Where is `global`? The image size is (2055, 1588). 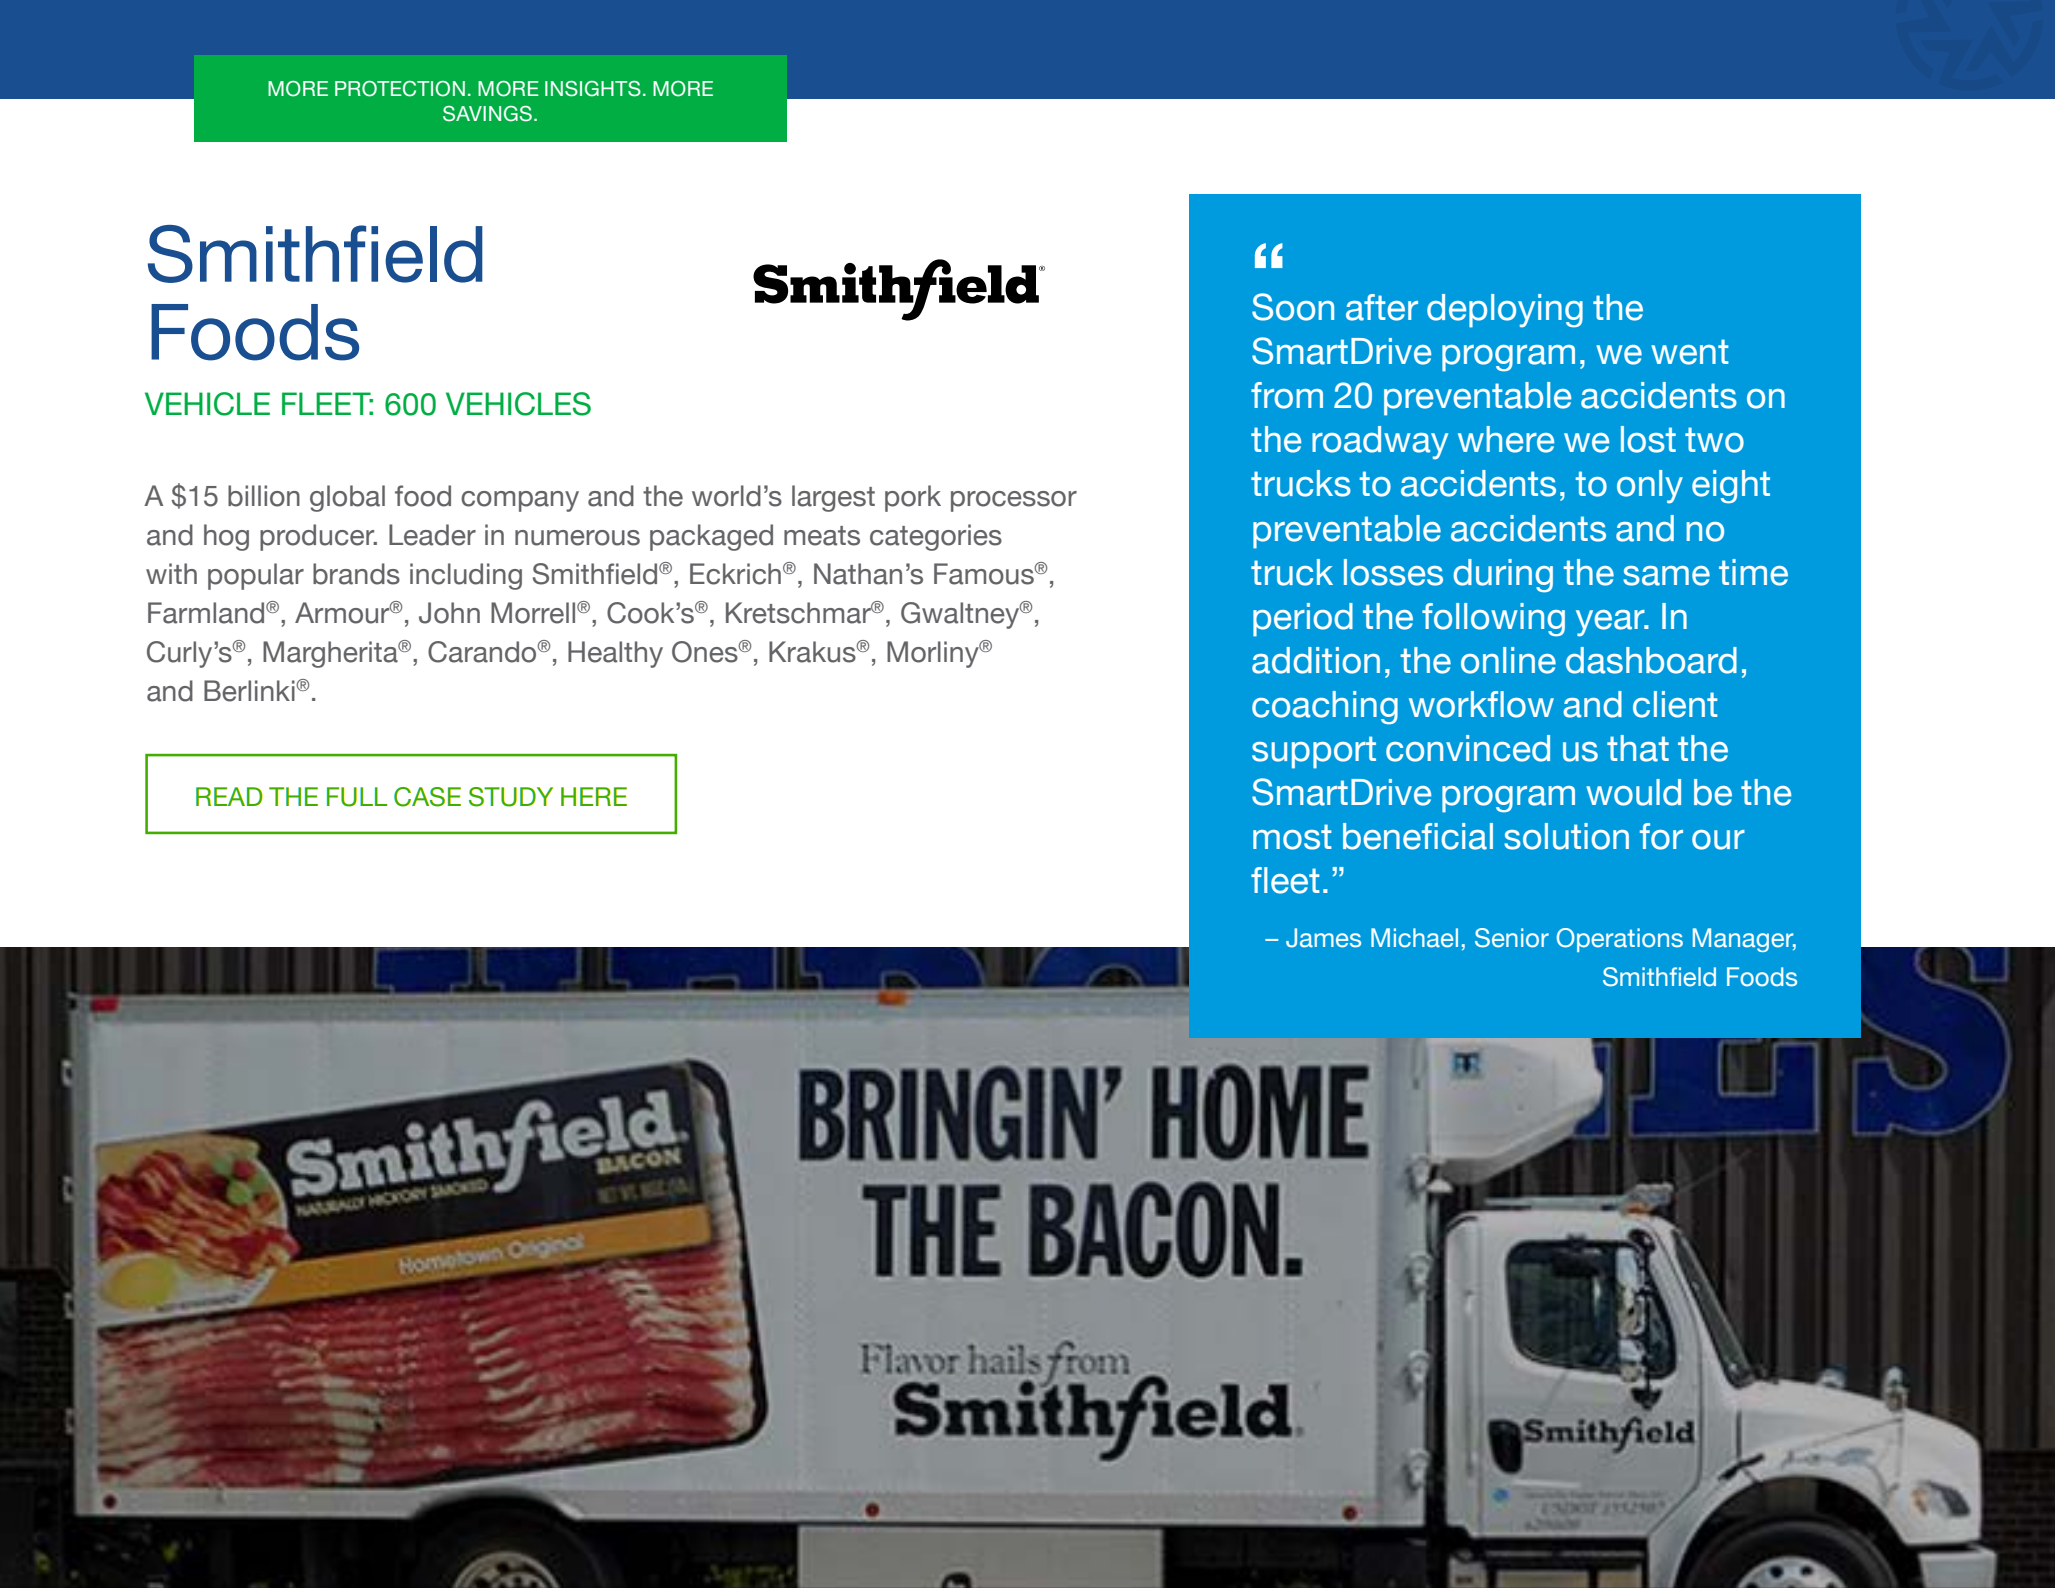 global is located at coordinates (347, 498).
